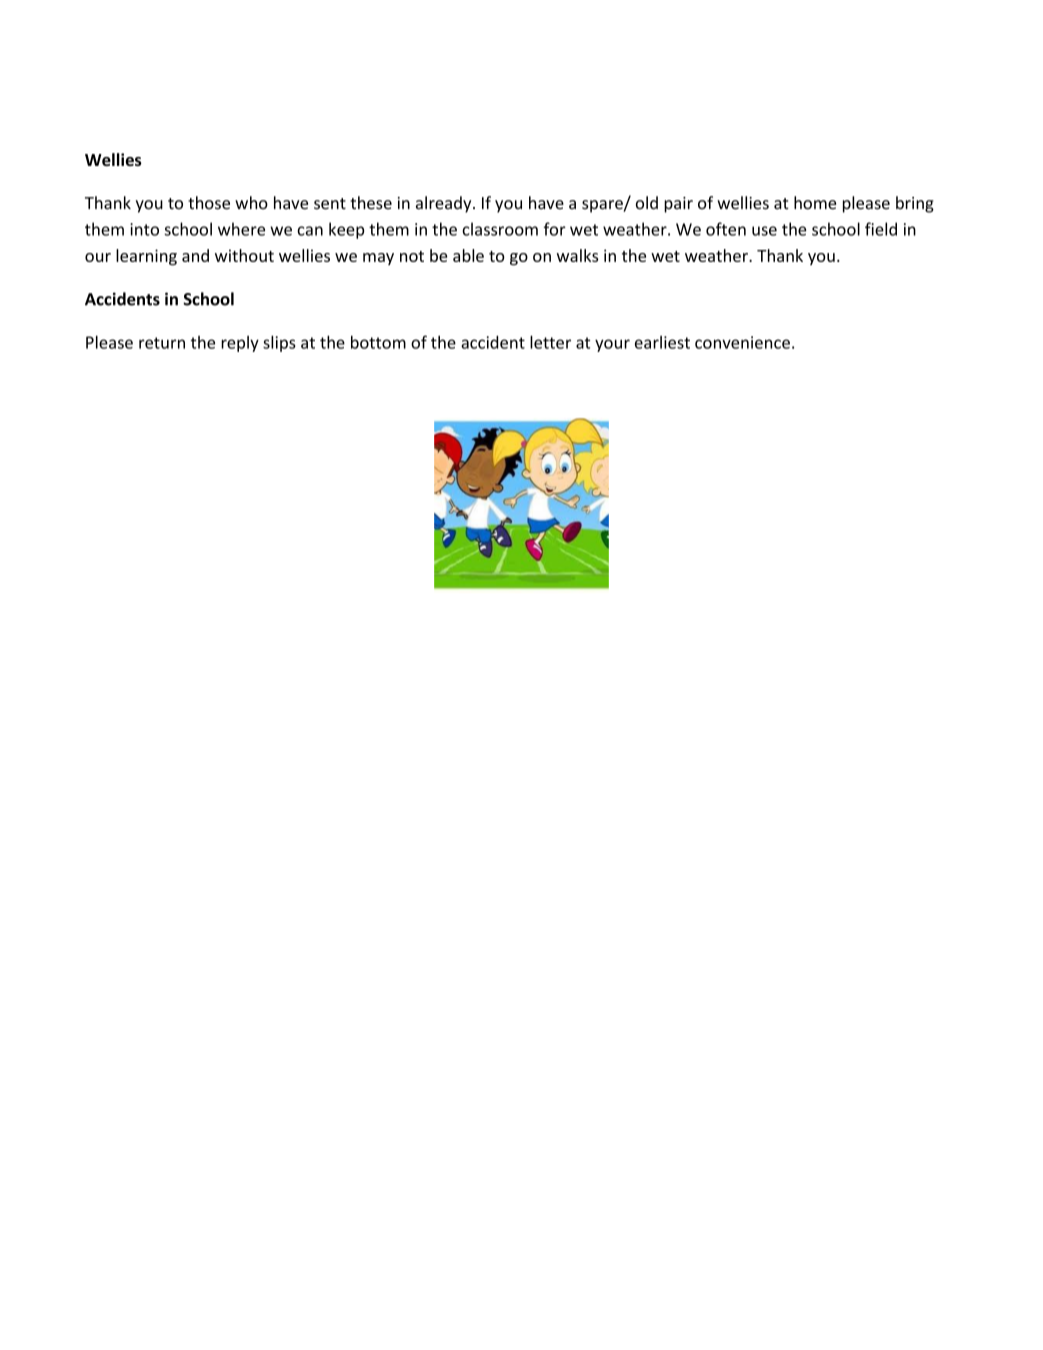  What do you see at coordinates (468, 255) in the screenshot?
I see `able` at bounding box center [468, 255].
